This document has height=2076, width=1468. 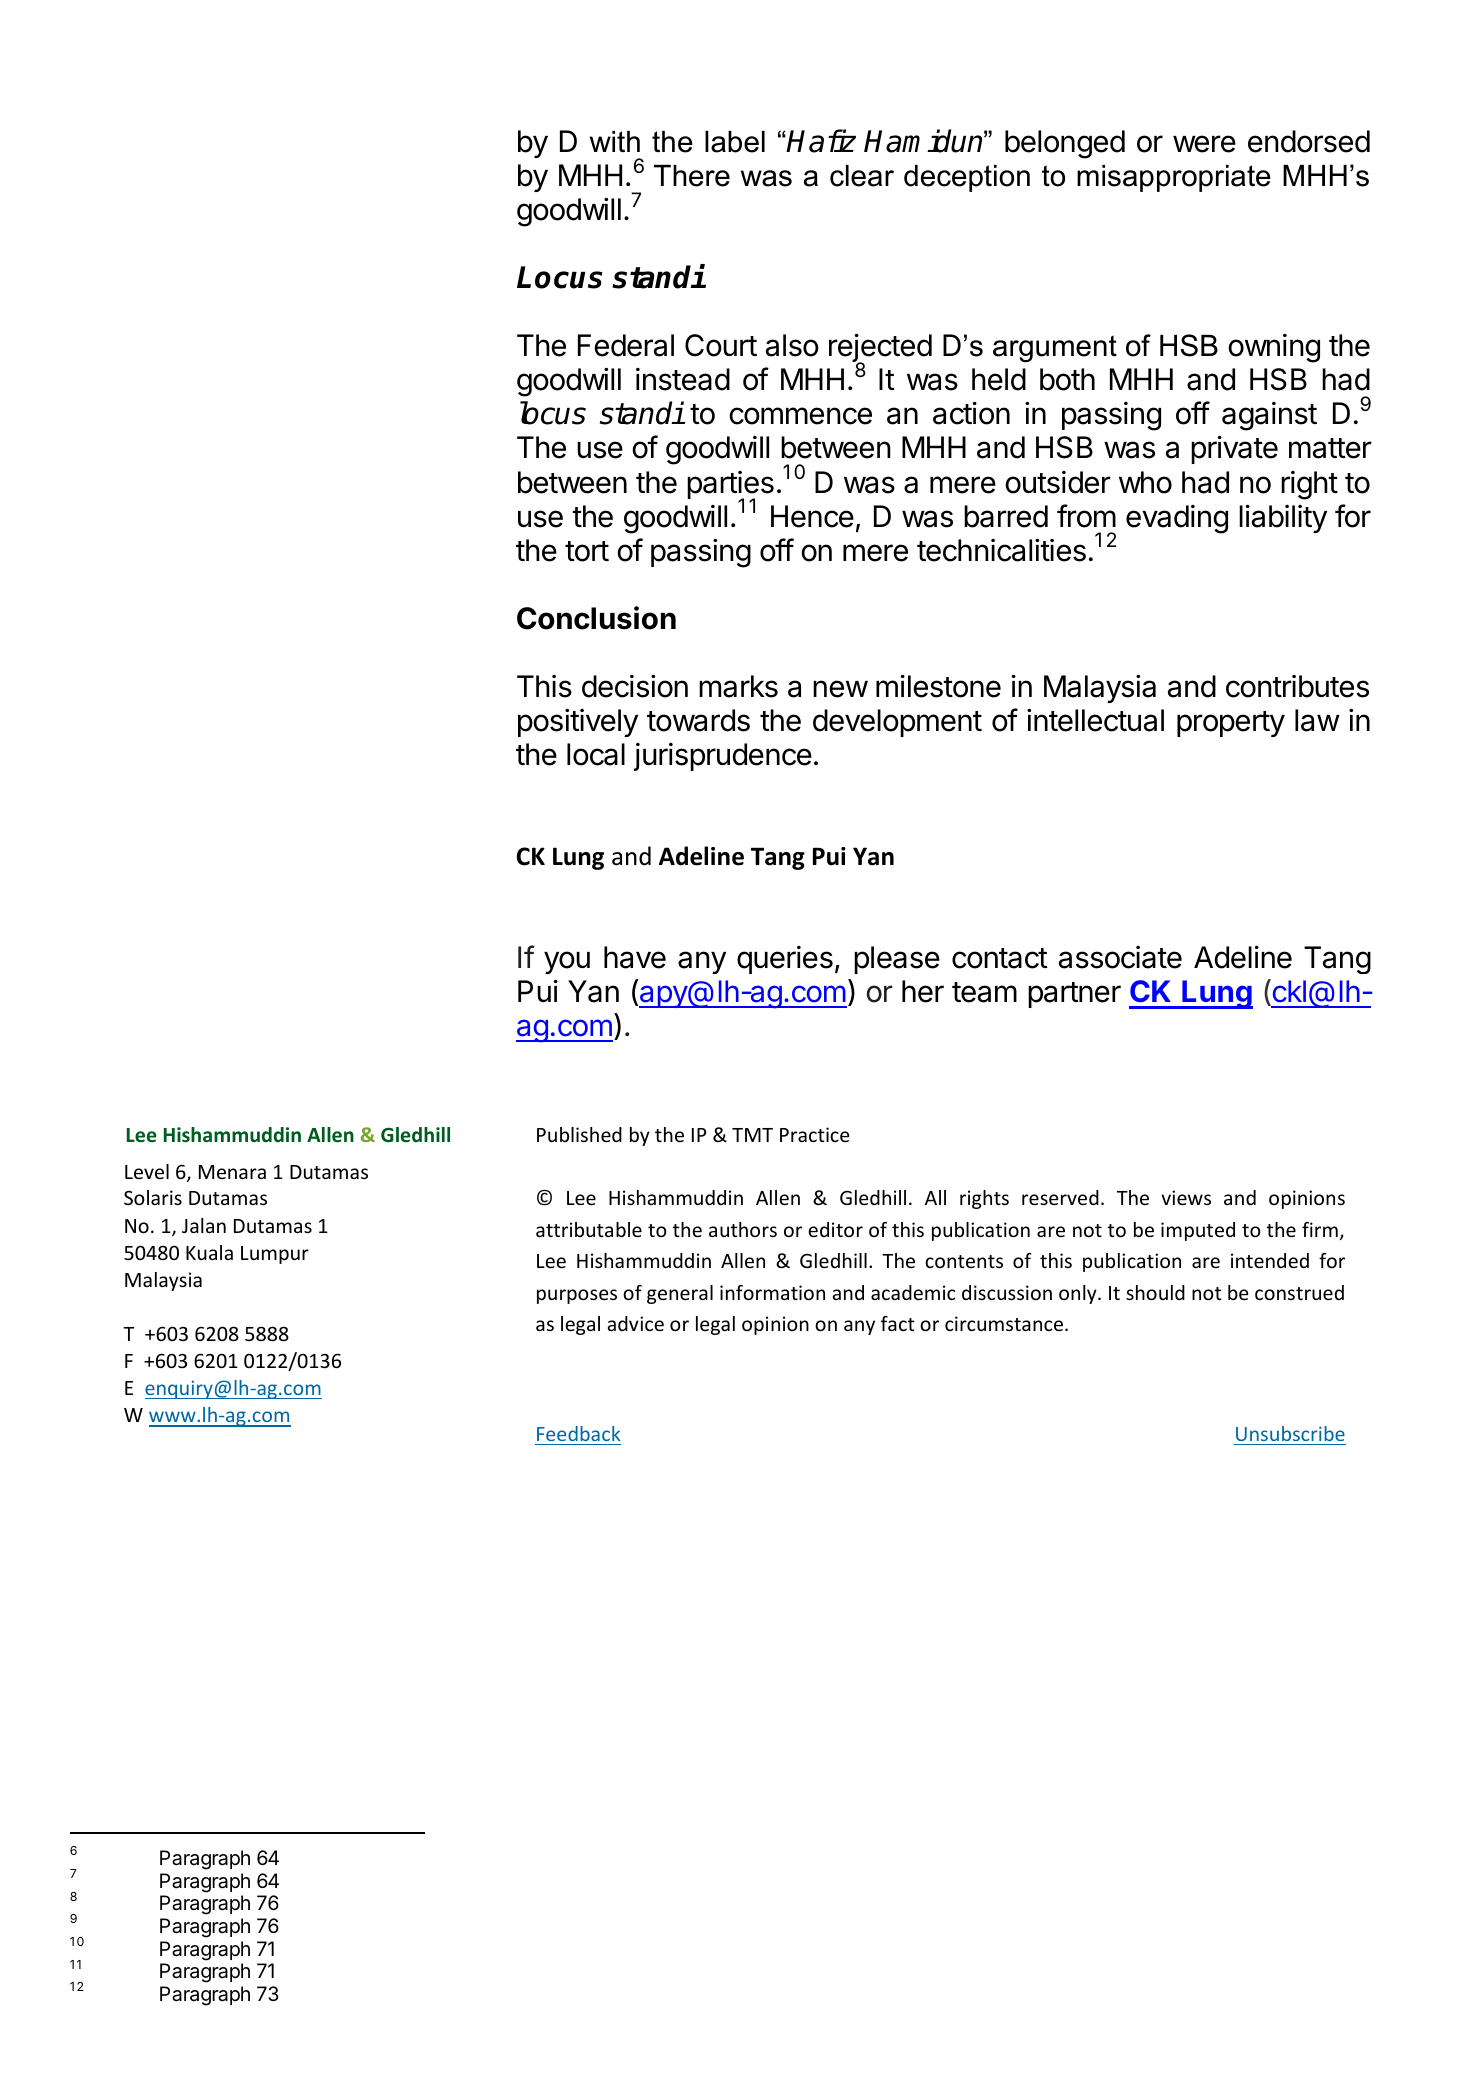 I want to click on Unsubscribe, so click(x=1290, y=1433).
